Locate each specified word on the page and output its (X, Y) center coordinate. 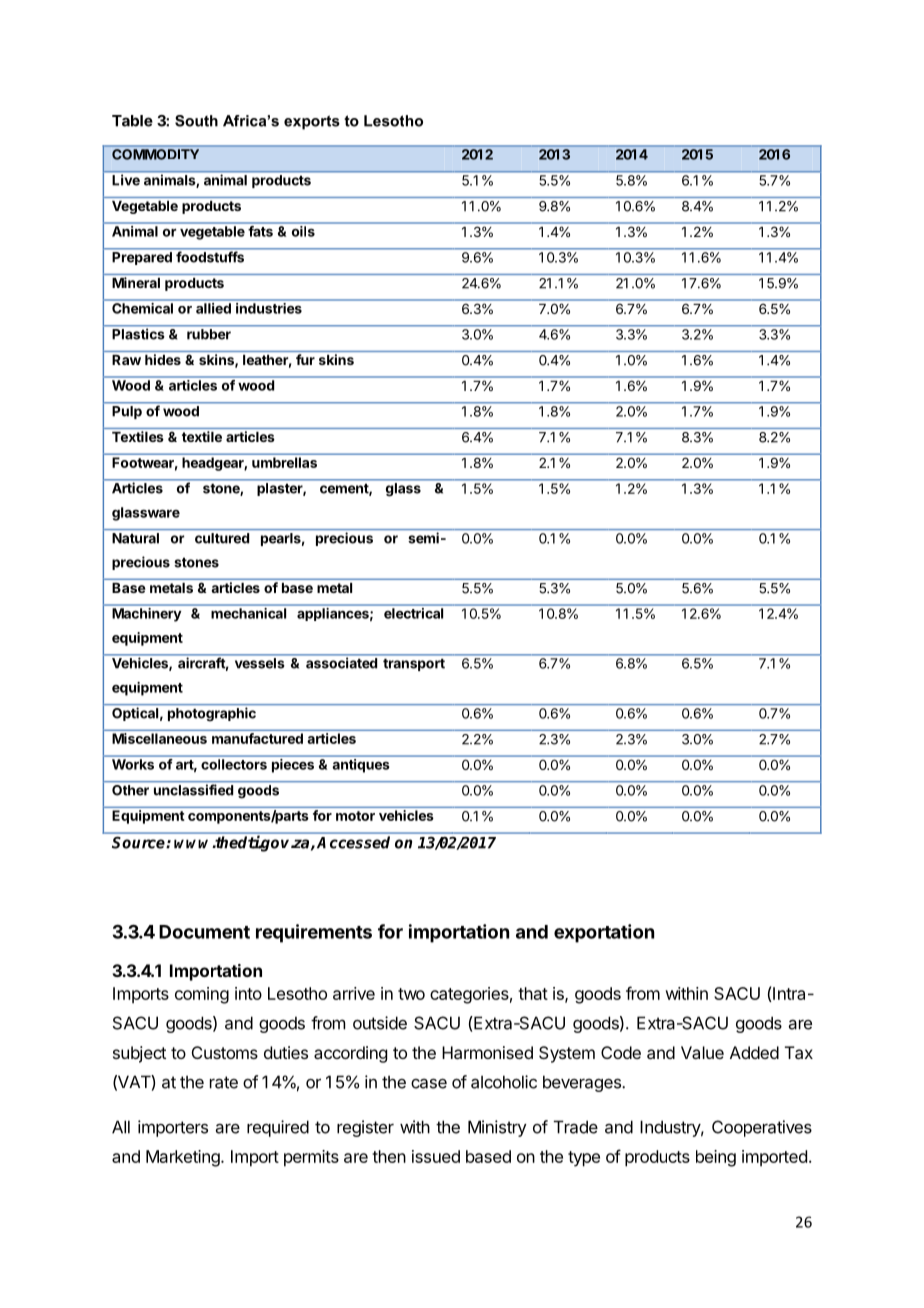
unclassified (193, 790)
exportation (604, 933)
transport (414, 665)
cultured (222, 538)
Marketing (184, 1158)
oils (303, 231)
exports (312, 122)
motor (355, 816)
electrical (413, 613)
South (196, 121)
